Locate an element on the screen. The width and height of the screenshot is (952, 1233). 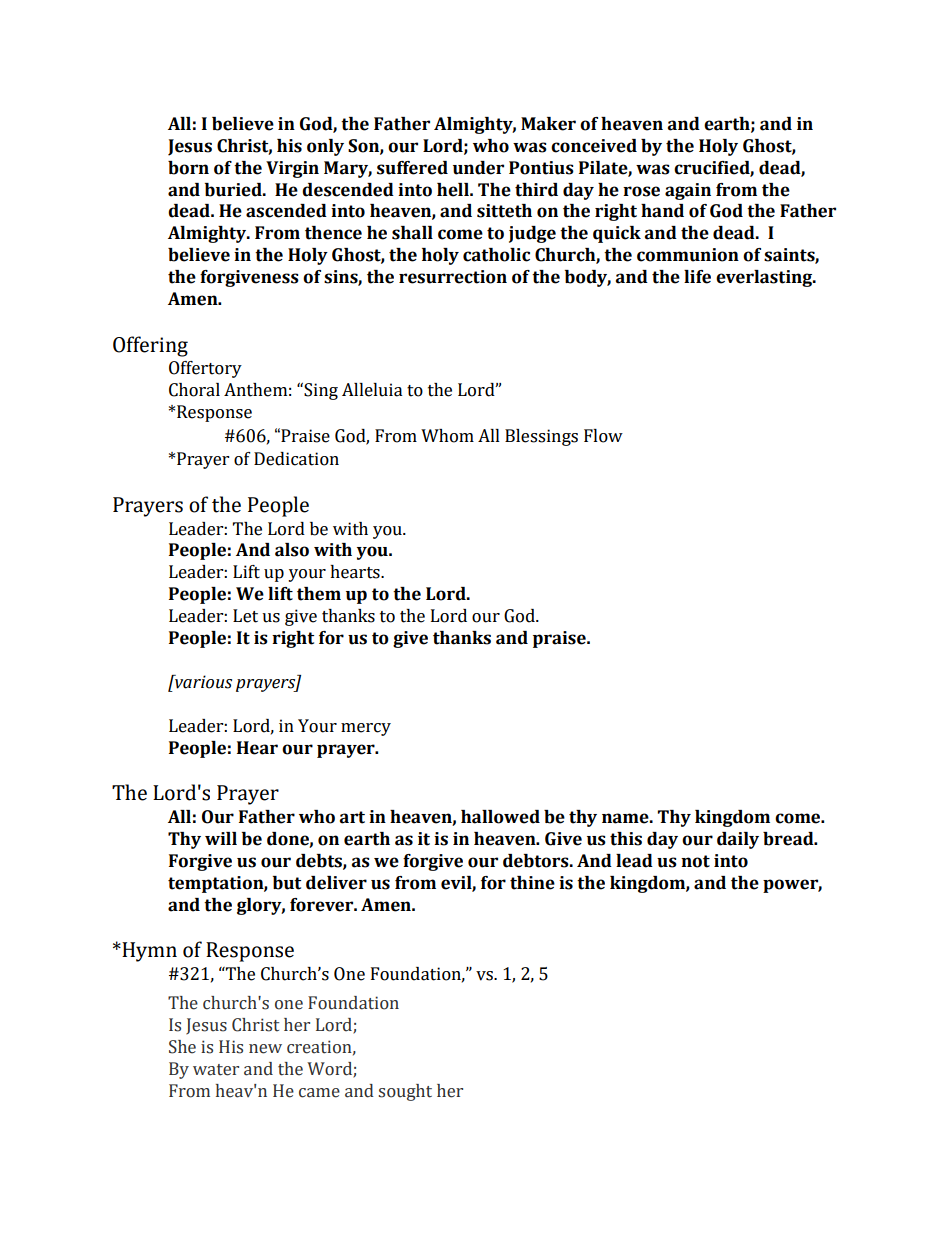
will is located at coordinates (221, 838).
